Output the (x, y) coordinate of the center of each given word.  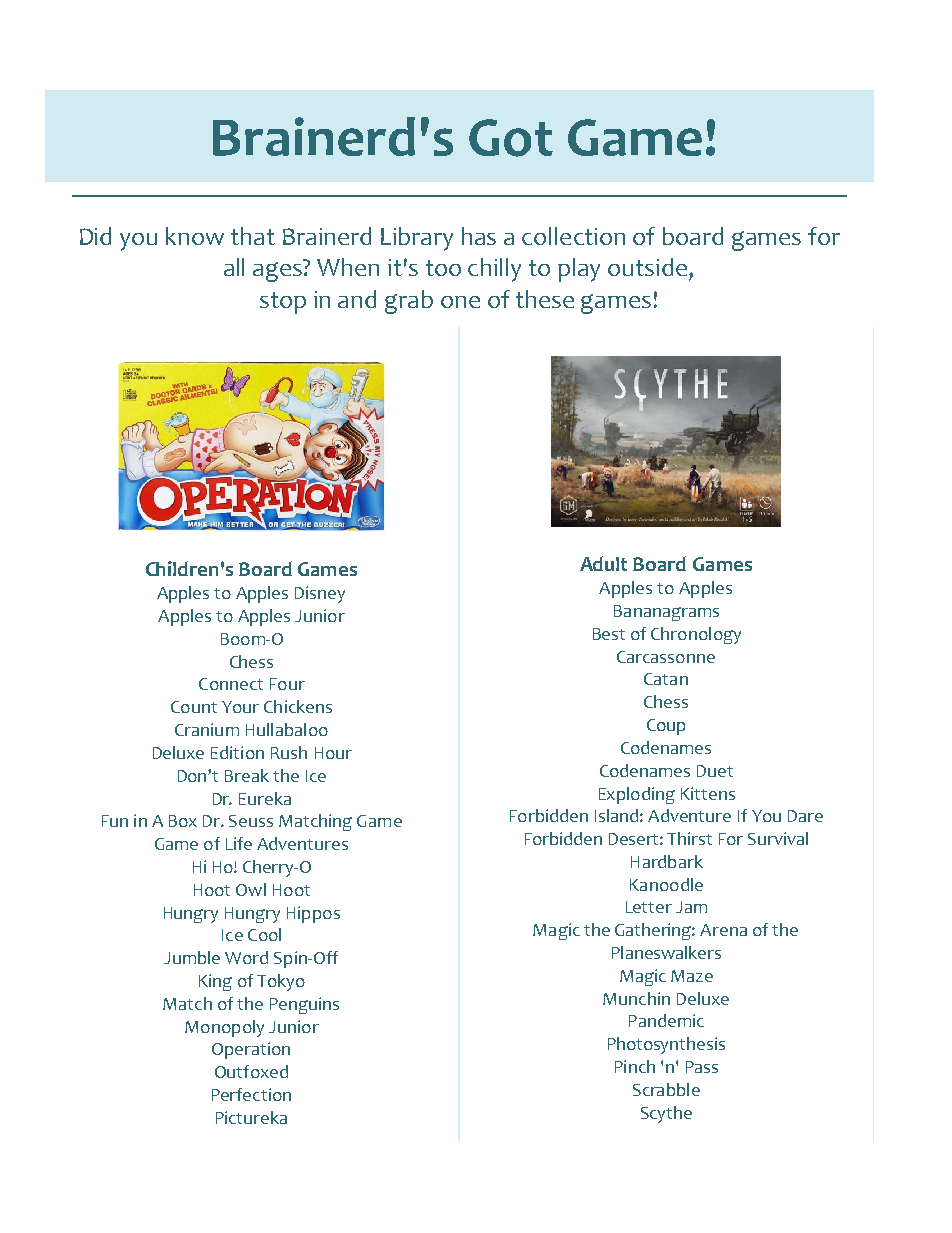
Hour (333, 753)
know (195, 236)
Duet (715, 771)
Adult (603, 563)
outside (649, 267)
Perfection (251, 1094)
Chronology (696, 635)
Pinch (635, 1066)
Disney (320, 594)
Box (183, 821)
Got (511, 138)
